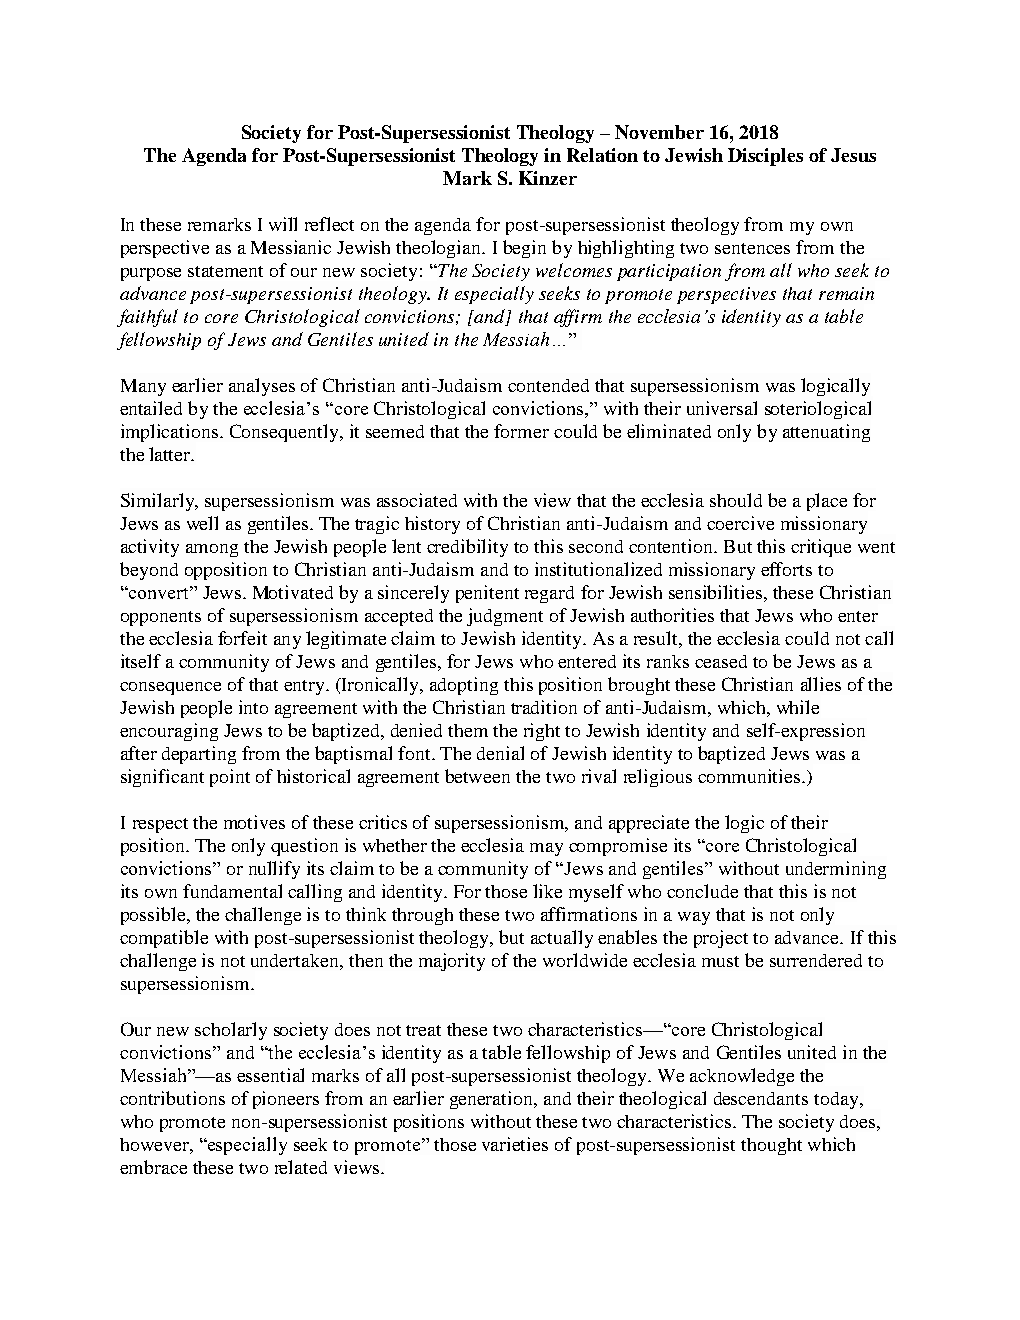  Describe the element at coordinates (242, 638) in the image. I see `forfeit` at that location.
